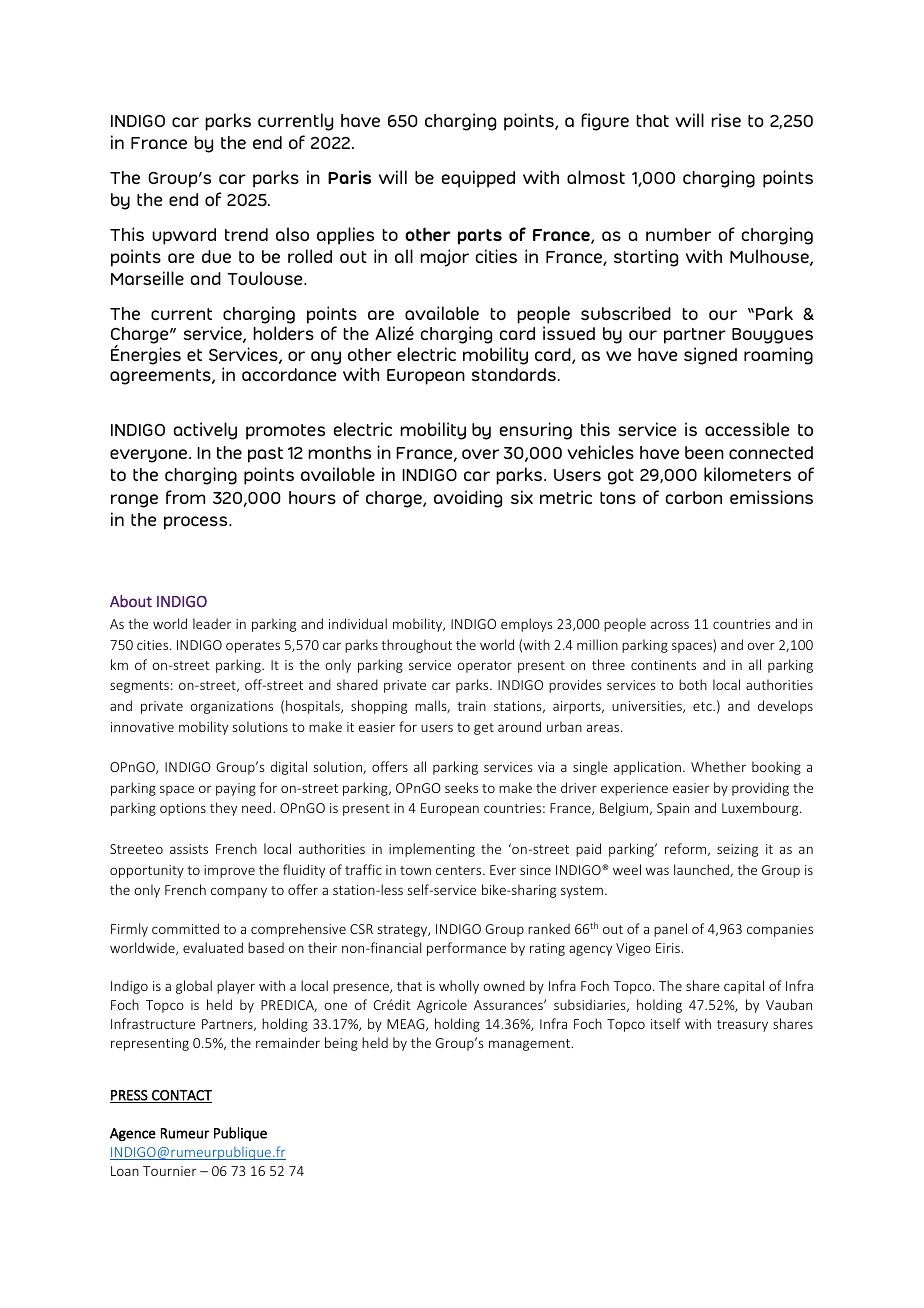 The height and width of the screenshot is (1308, 924). What do you see at coordinates (212, 623) in the screenshot?
I see `leader` at bounding box center [212, 623].
